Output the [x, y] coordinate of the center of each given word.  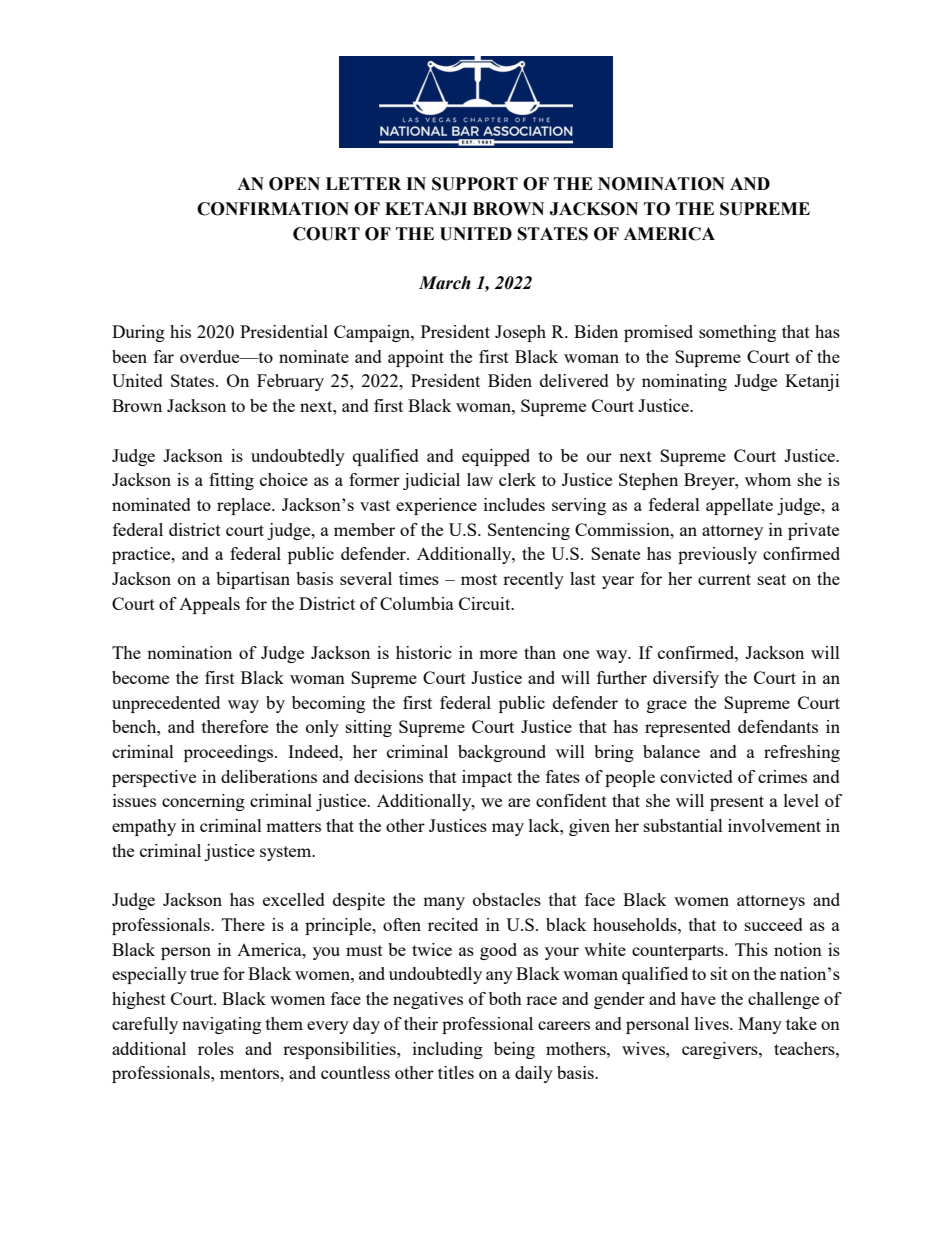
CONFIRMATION [273, 209]
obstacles [507, 899]
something [737, 333]
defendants [778, 726]
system [287, 853]
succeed [774, 924]
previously [717, 555]
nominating [684, 382]
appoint [416, 358]
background [502, 753]
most [479, 579]
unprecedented [166, 704]
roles [216, 1048]
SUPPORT [475, 184]
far [164, 356]
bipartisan [253, 580]
